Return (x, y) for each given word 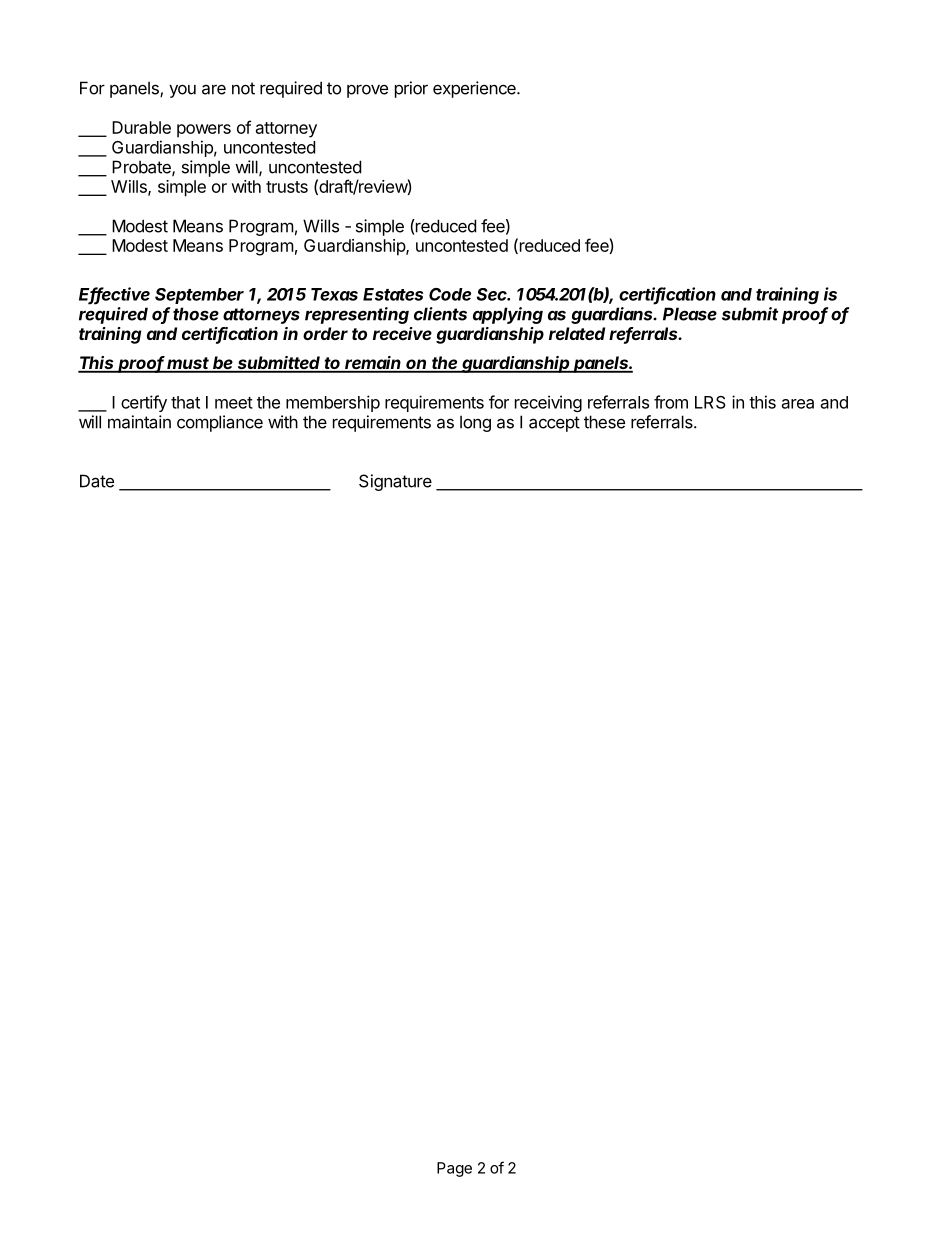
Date (97, 481)
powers (204, 131)
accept (554, 424)
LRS (710, 402)
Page (454, 1169)
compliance (220, 423)
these (604, 422)
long (475, 423)
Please (690, 314)
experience (475, 89)
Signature (395, 482)
